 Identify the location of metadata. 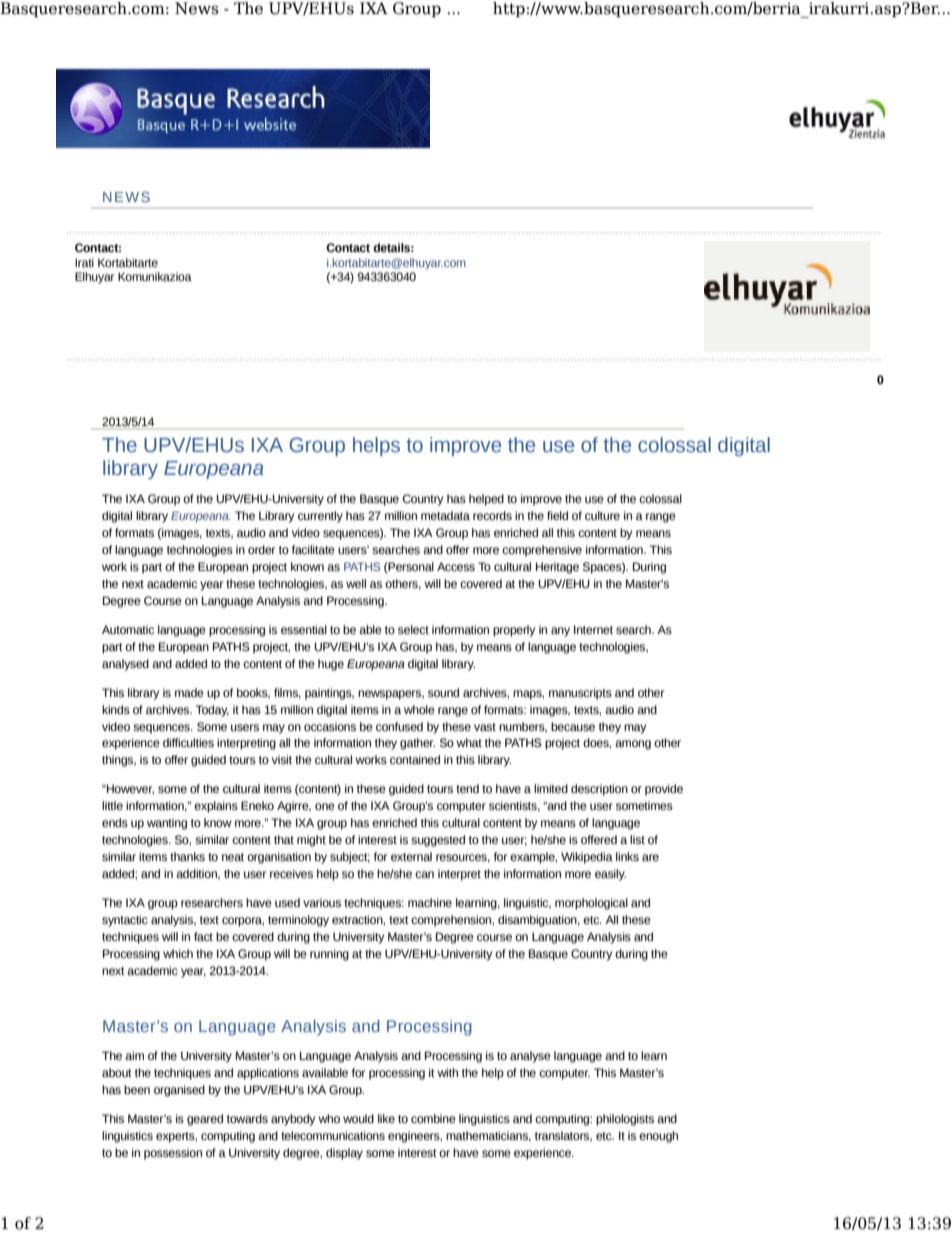
(445, 515).
